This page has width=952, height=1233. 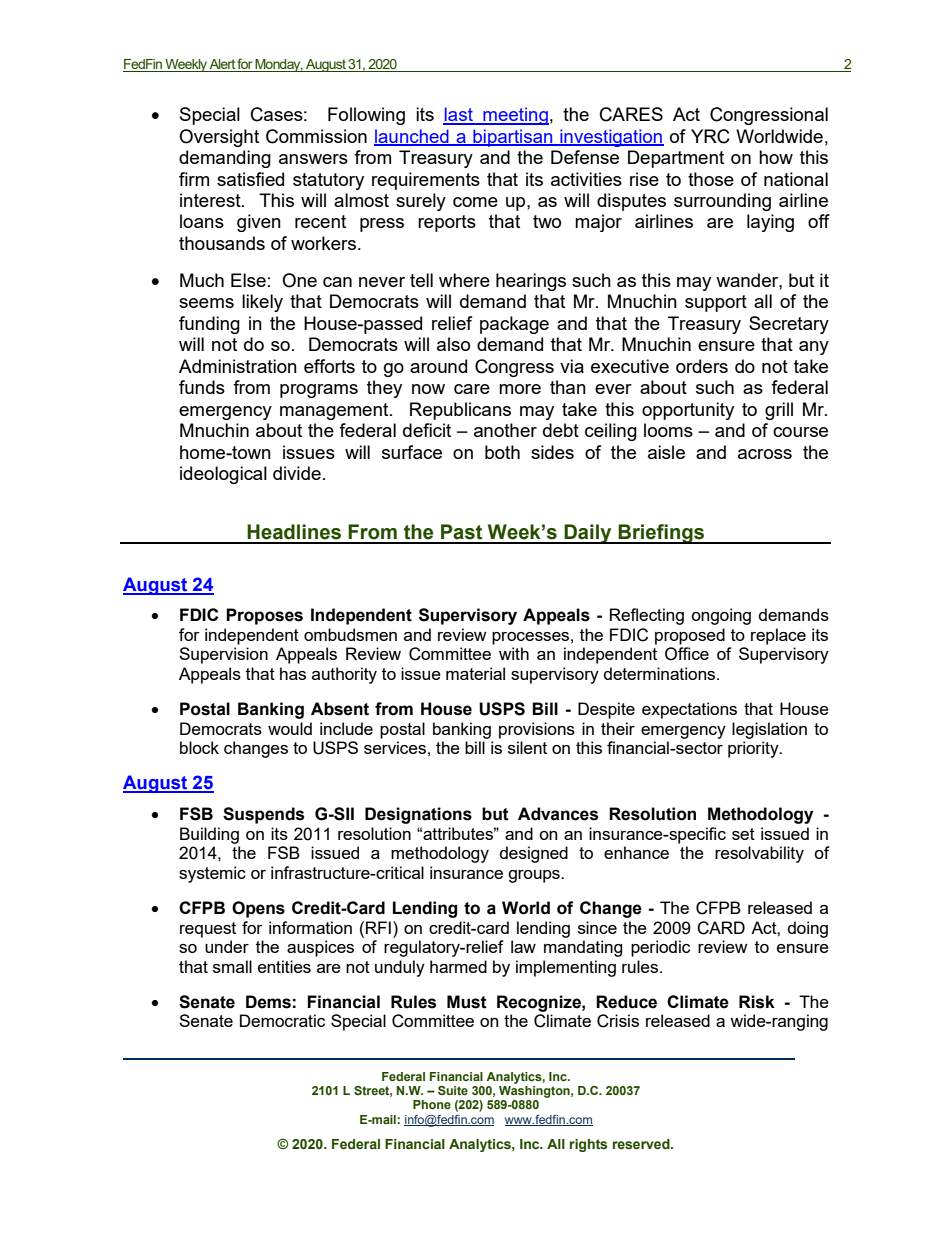 I want to click on Alert, so click(x=222, y=65).
